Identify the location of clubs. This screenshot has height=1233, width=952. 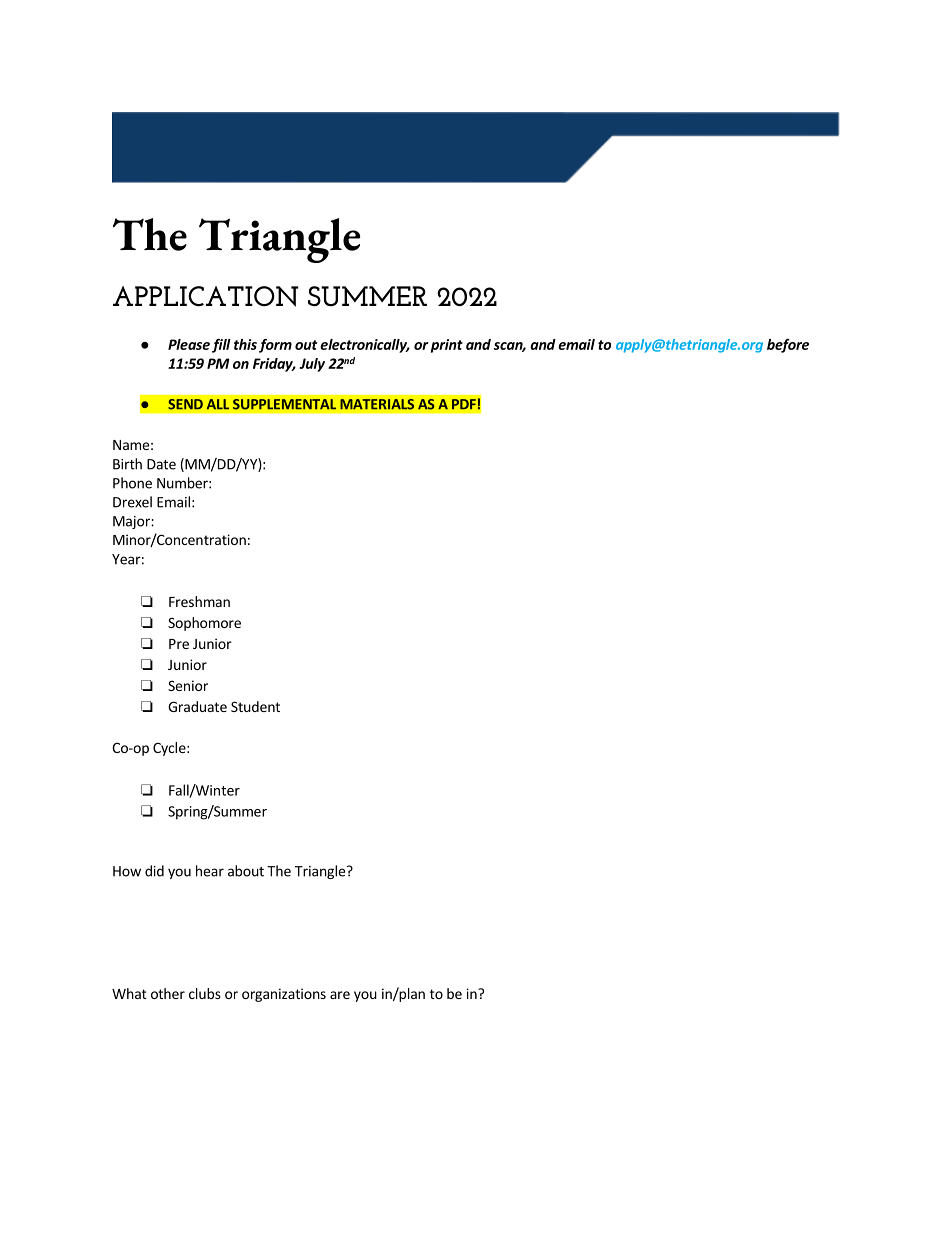
(205, 993).
